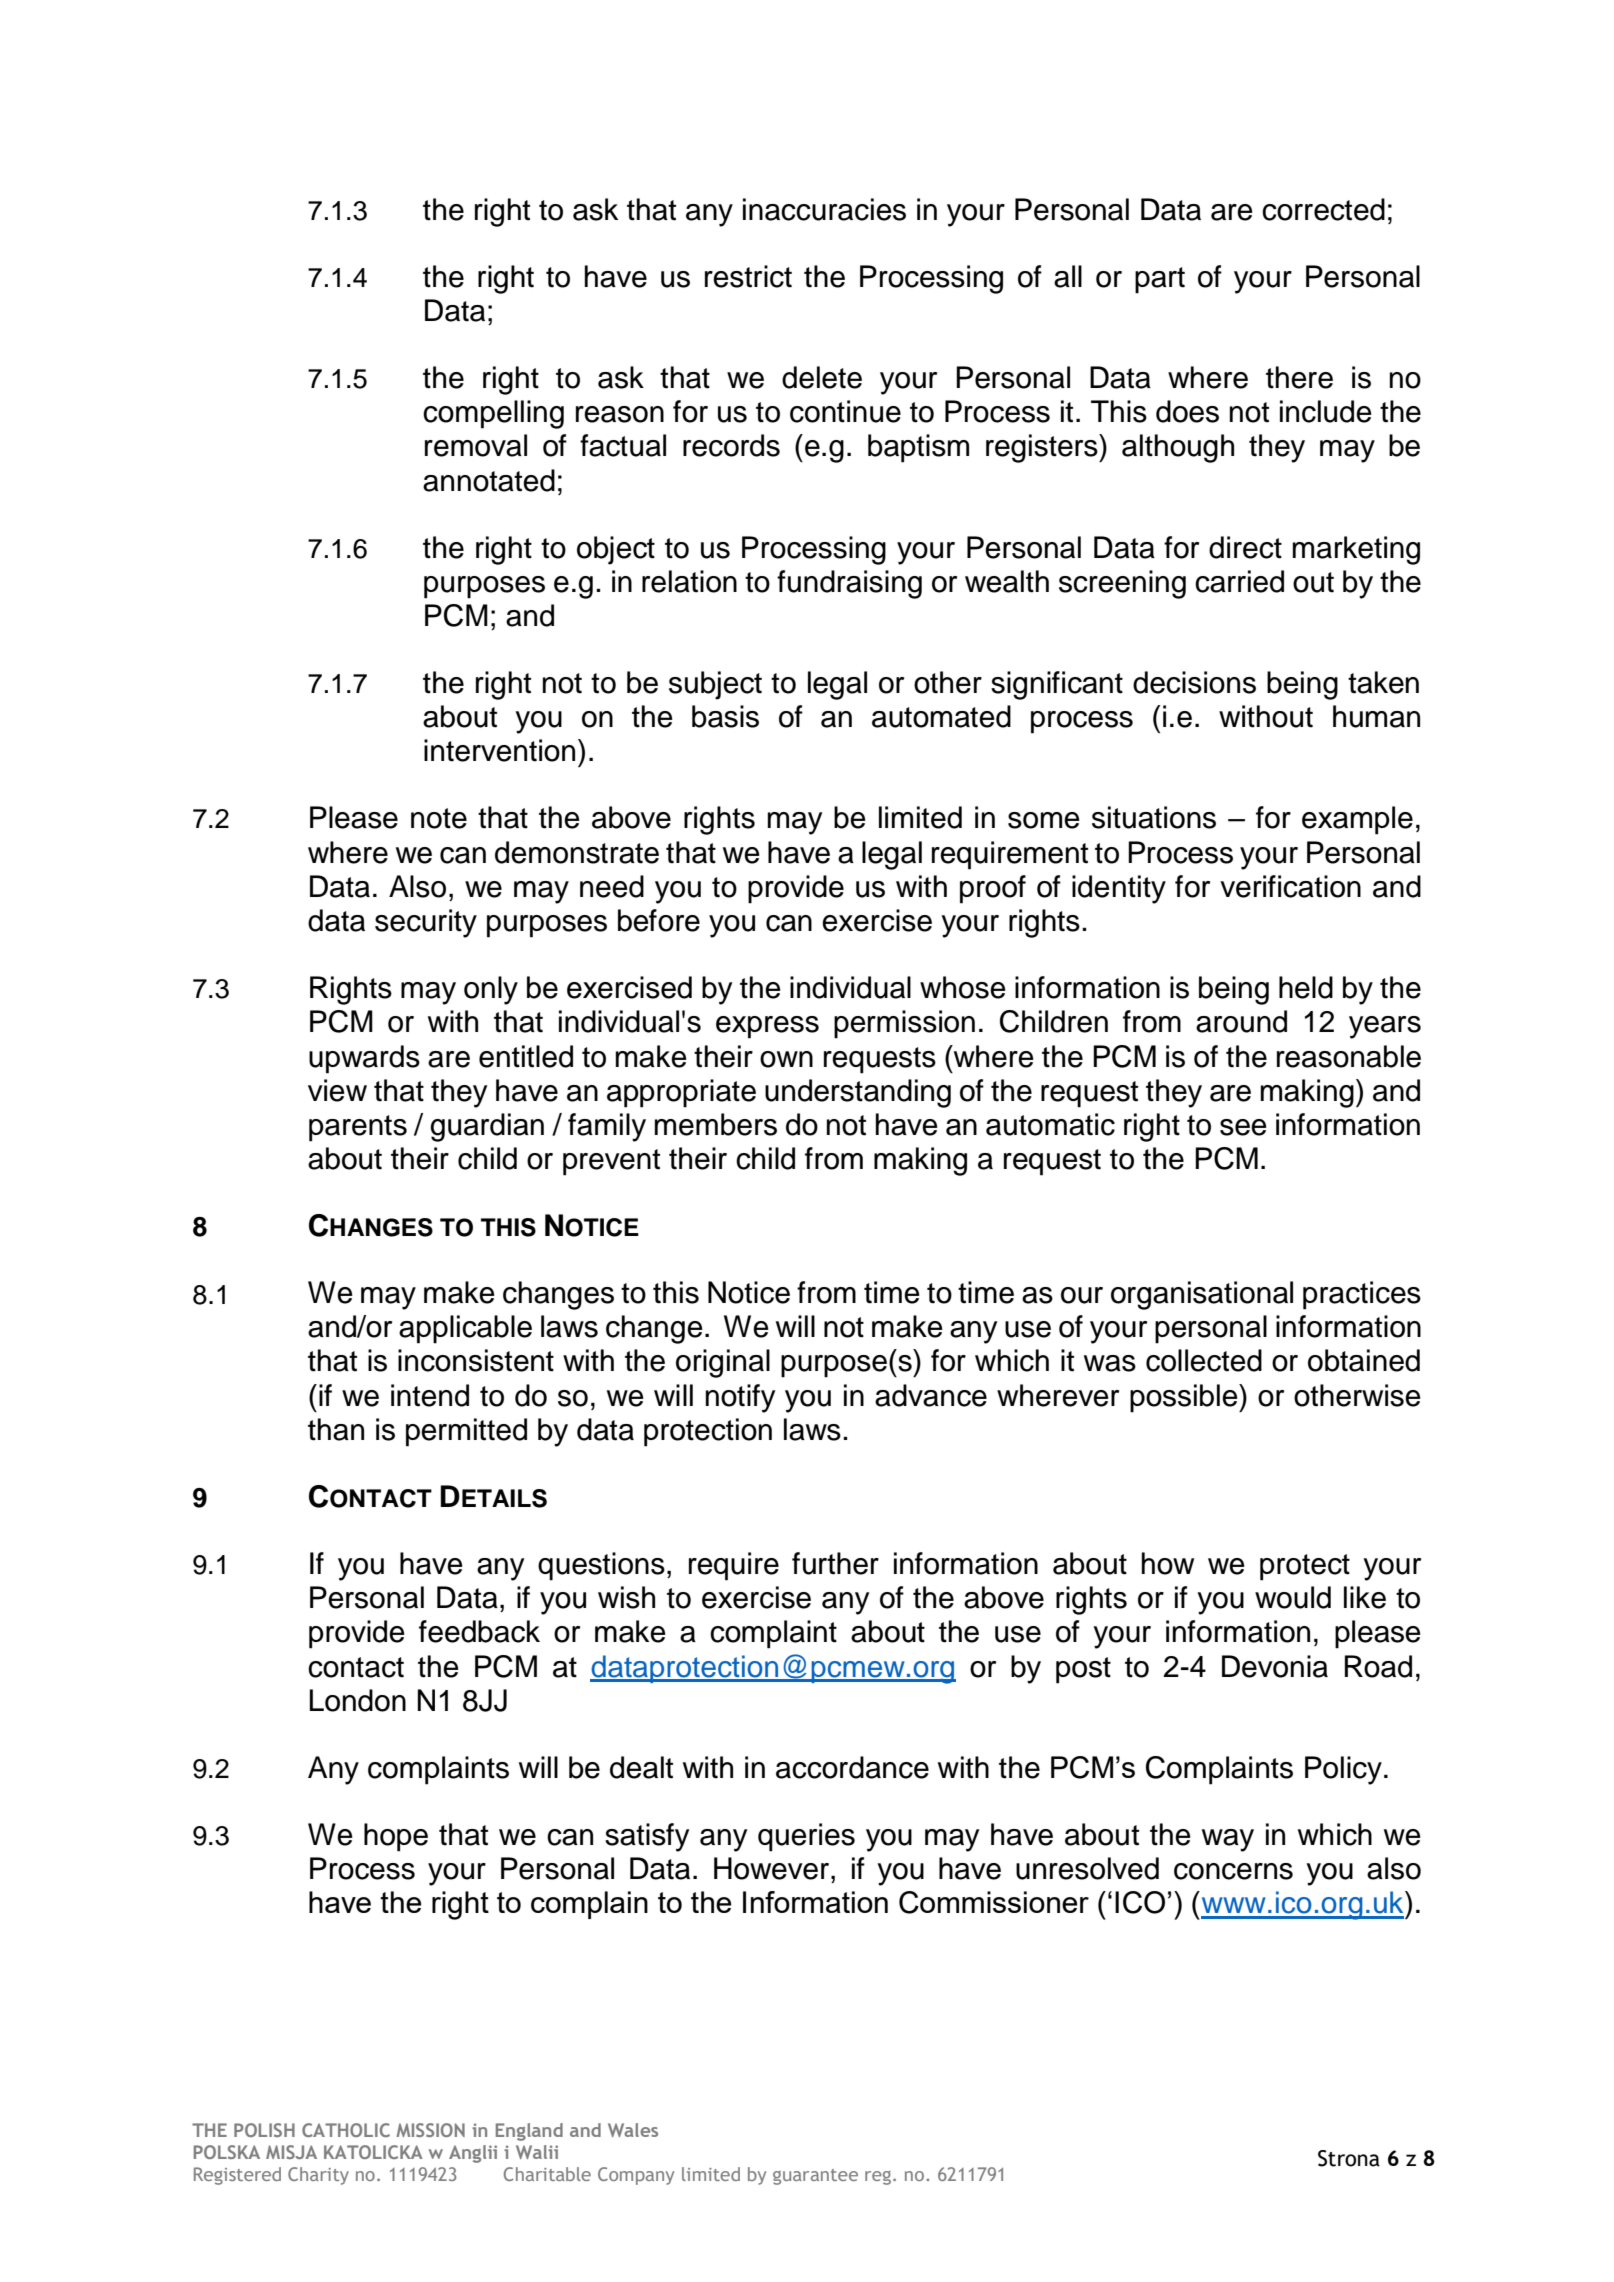 Image resolution: width=1614 pixels, height=2282 pixels. I want to click on decisions, so click(1194, 682).
